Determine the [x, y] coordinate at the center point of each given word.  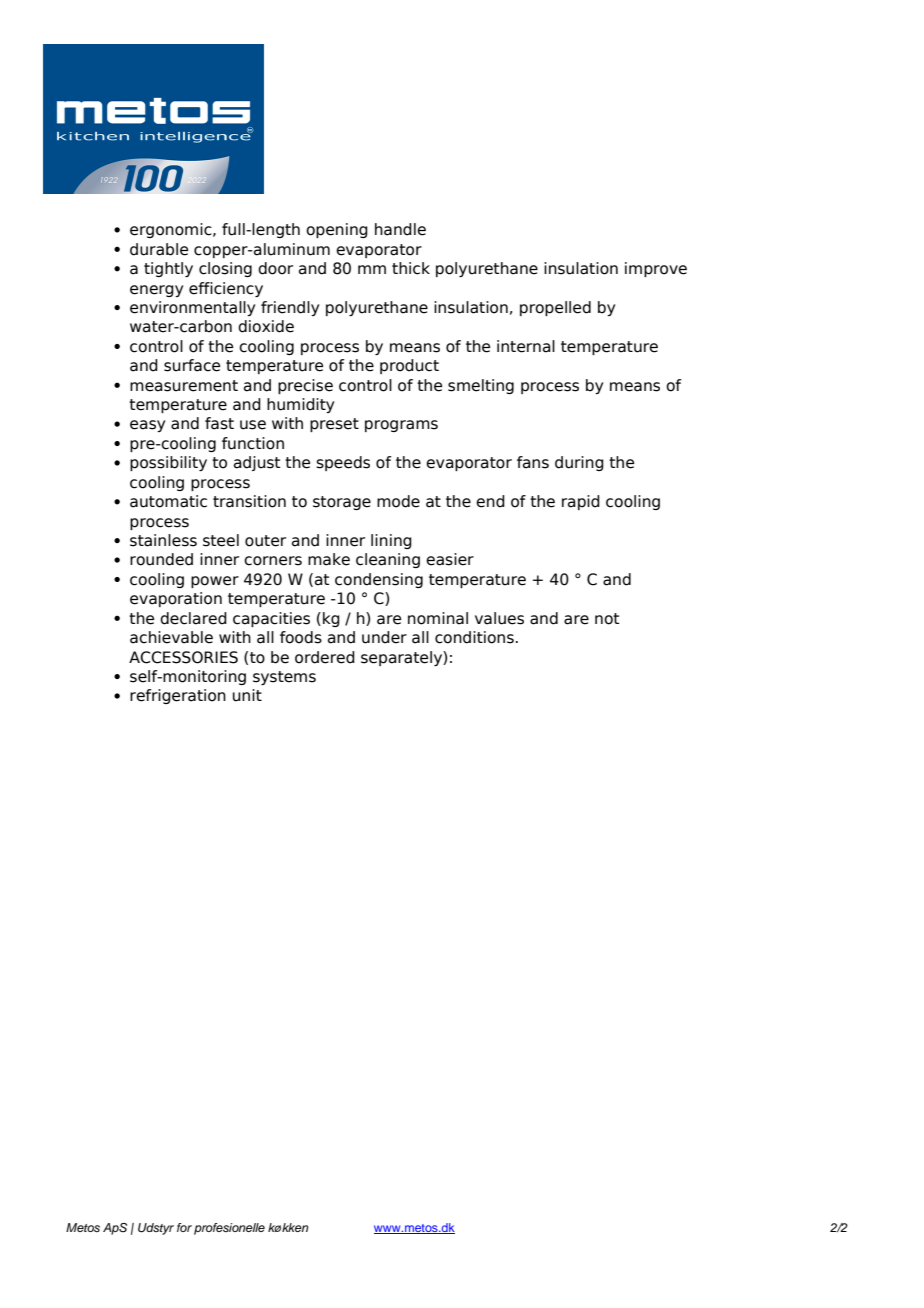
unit [247, 695]
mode [398, 501]
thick [411, 268]
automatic [168, 501]
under [384, 637]
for [184, 1227]
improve [656, 269]
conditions [474, 637]
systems [284, 678]
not [607, 619]
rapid [581, 502]
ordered [325, 657]
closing [225, 269]
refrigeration [178, 696]
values [499, 618]
